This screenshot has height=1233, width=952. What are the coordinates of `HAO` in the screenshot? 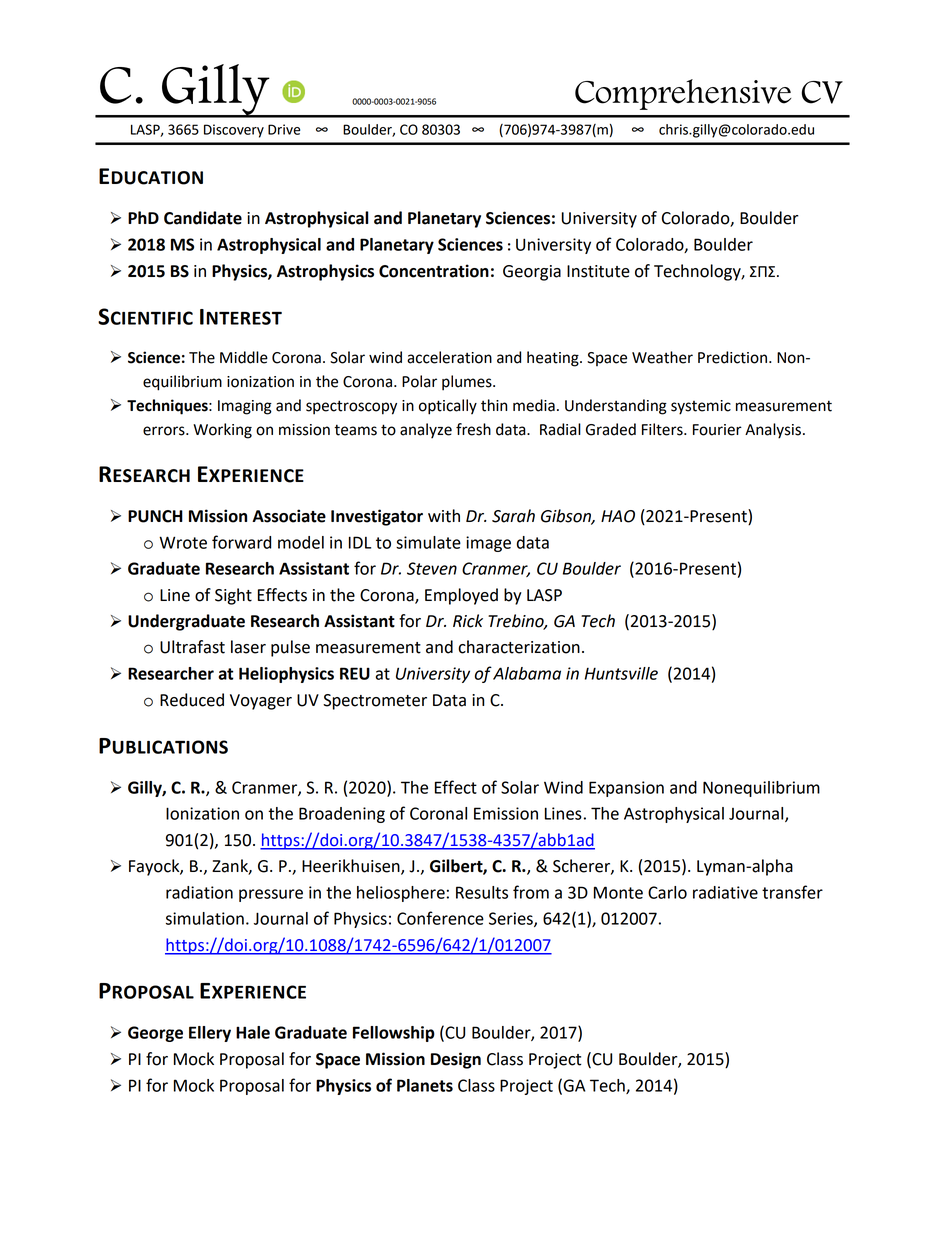 It's located at (618, 516).
